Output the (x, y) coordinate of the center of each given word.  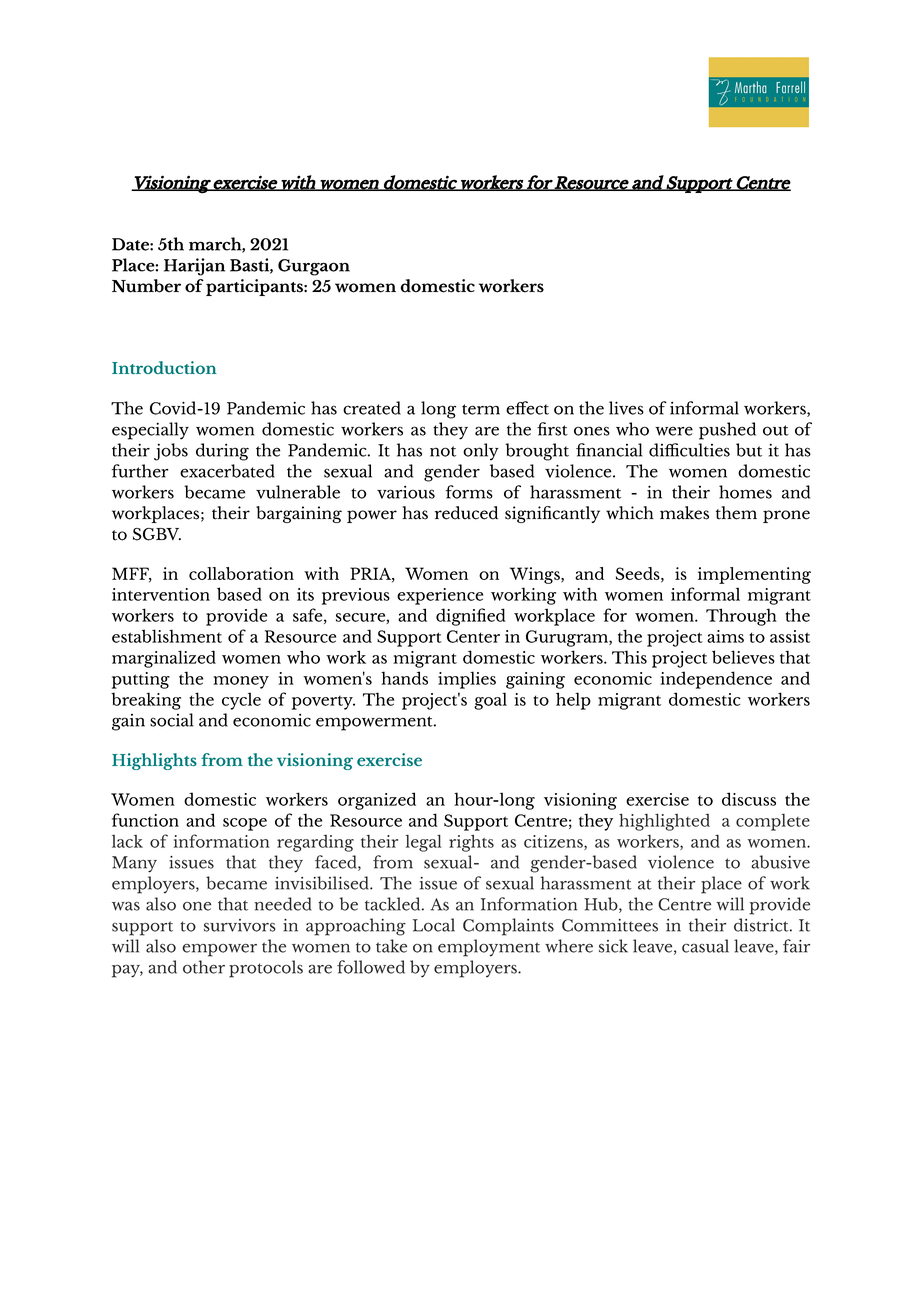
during (222, 452)
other (204, 967)
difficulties (689, 450)
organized (377, 801)
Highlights (154, 761)
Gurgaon (314, 267)
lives (626, 408)
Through (741, 617)
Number (146, 286)
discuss (749, 799)
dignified (471, 617)
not (443, 451)
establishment (167, 636)
